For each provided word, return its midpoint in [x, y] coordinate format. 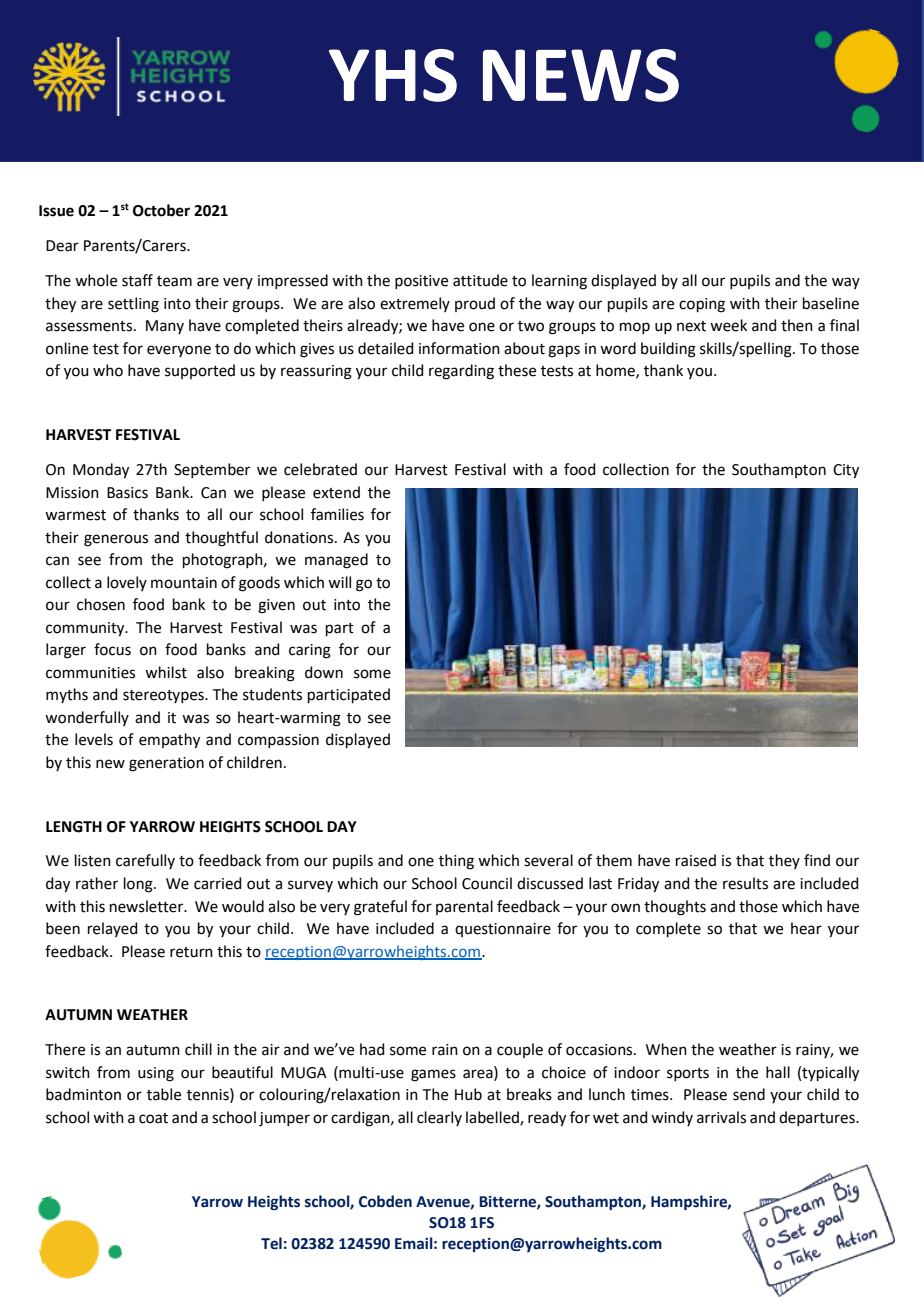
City [846, 471]
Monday [101, 471]
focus [112, 649]
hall [778, 1072]
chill [198, 1049]
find [817, 860]
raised [696, 860]
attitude [480, 280]
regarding [461, 372]
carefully [145, 861]
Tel [271, 1243]
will [339, 582]
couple [520, 1050]
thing [456, 862]
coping [702, 305]
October [161, 210]
